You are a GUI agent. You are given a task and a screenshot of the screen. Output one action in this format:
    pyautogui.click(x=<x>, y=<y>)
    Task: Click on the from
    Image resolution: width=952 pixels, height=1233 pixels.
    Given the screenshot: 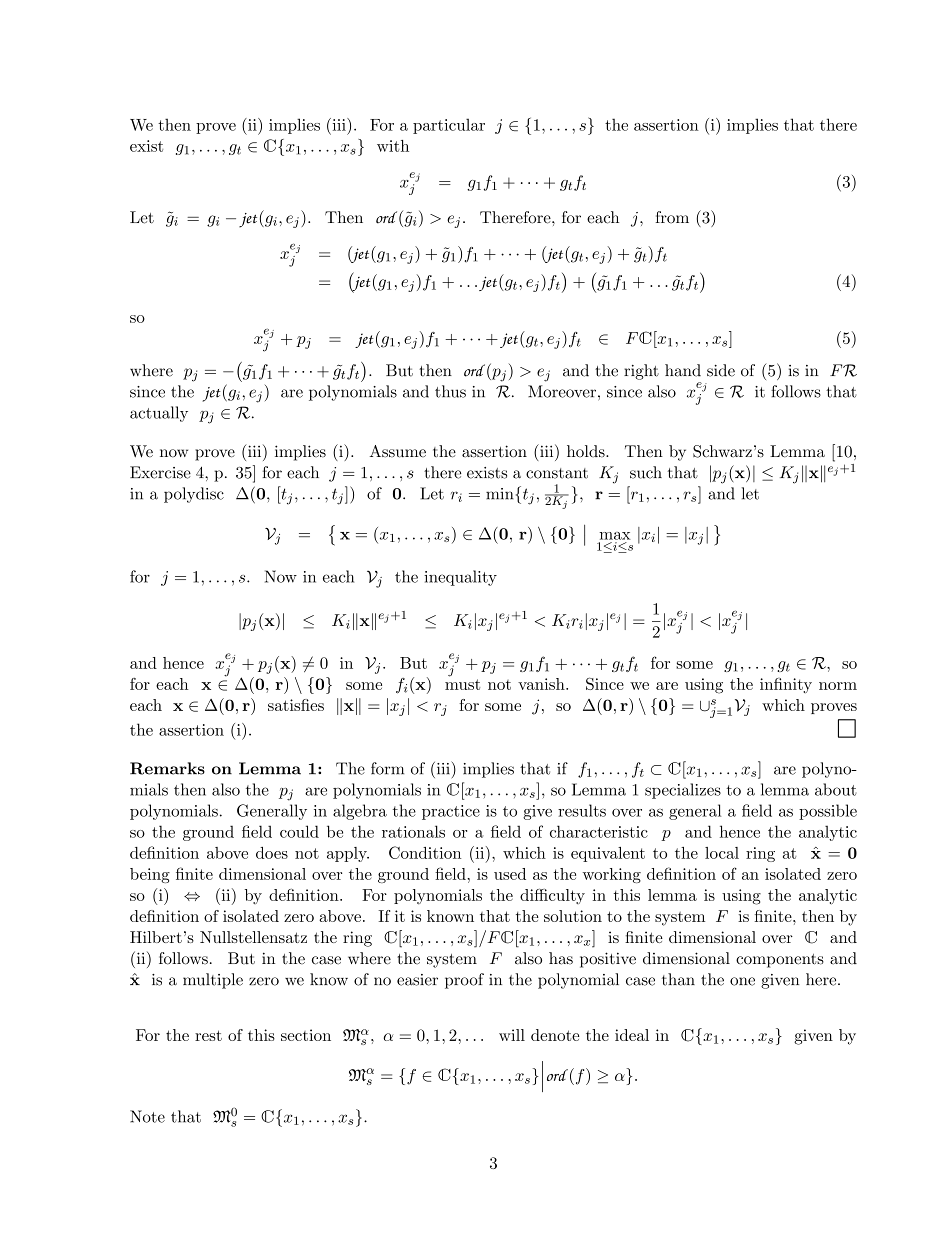 What is the action you would take?
    pyautogui.click(x=672, y=217)
